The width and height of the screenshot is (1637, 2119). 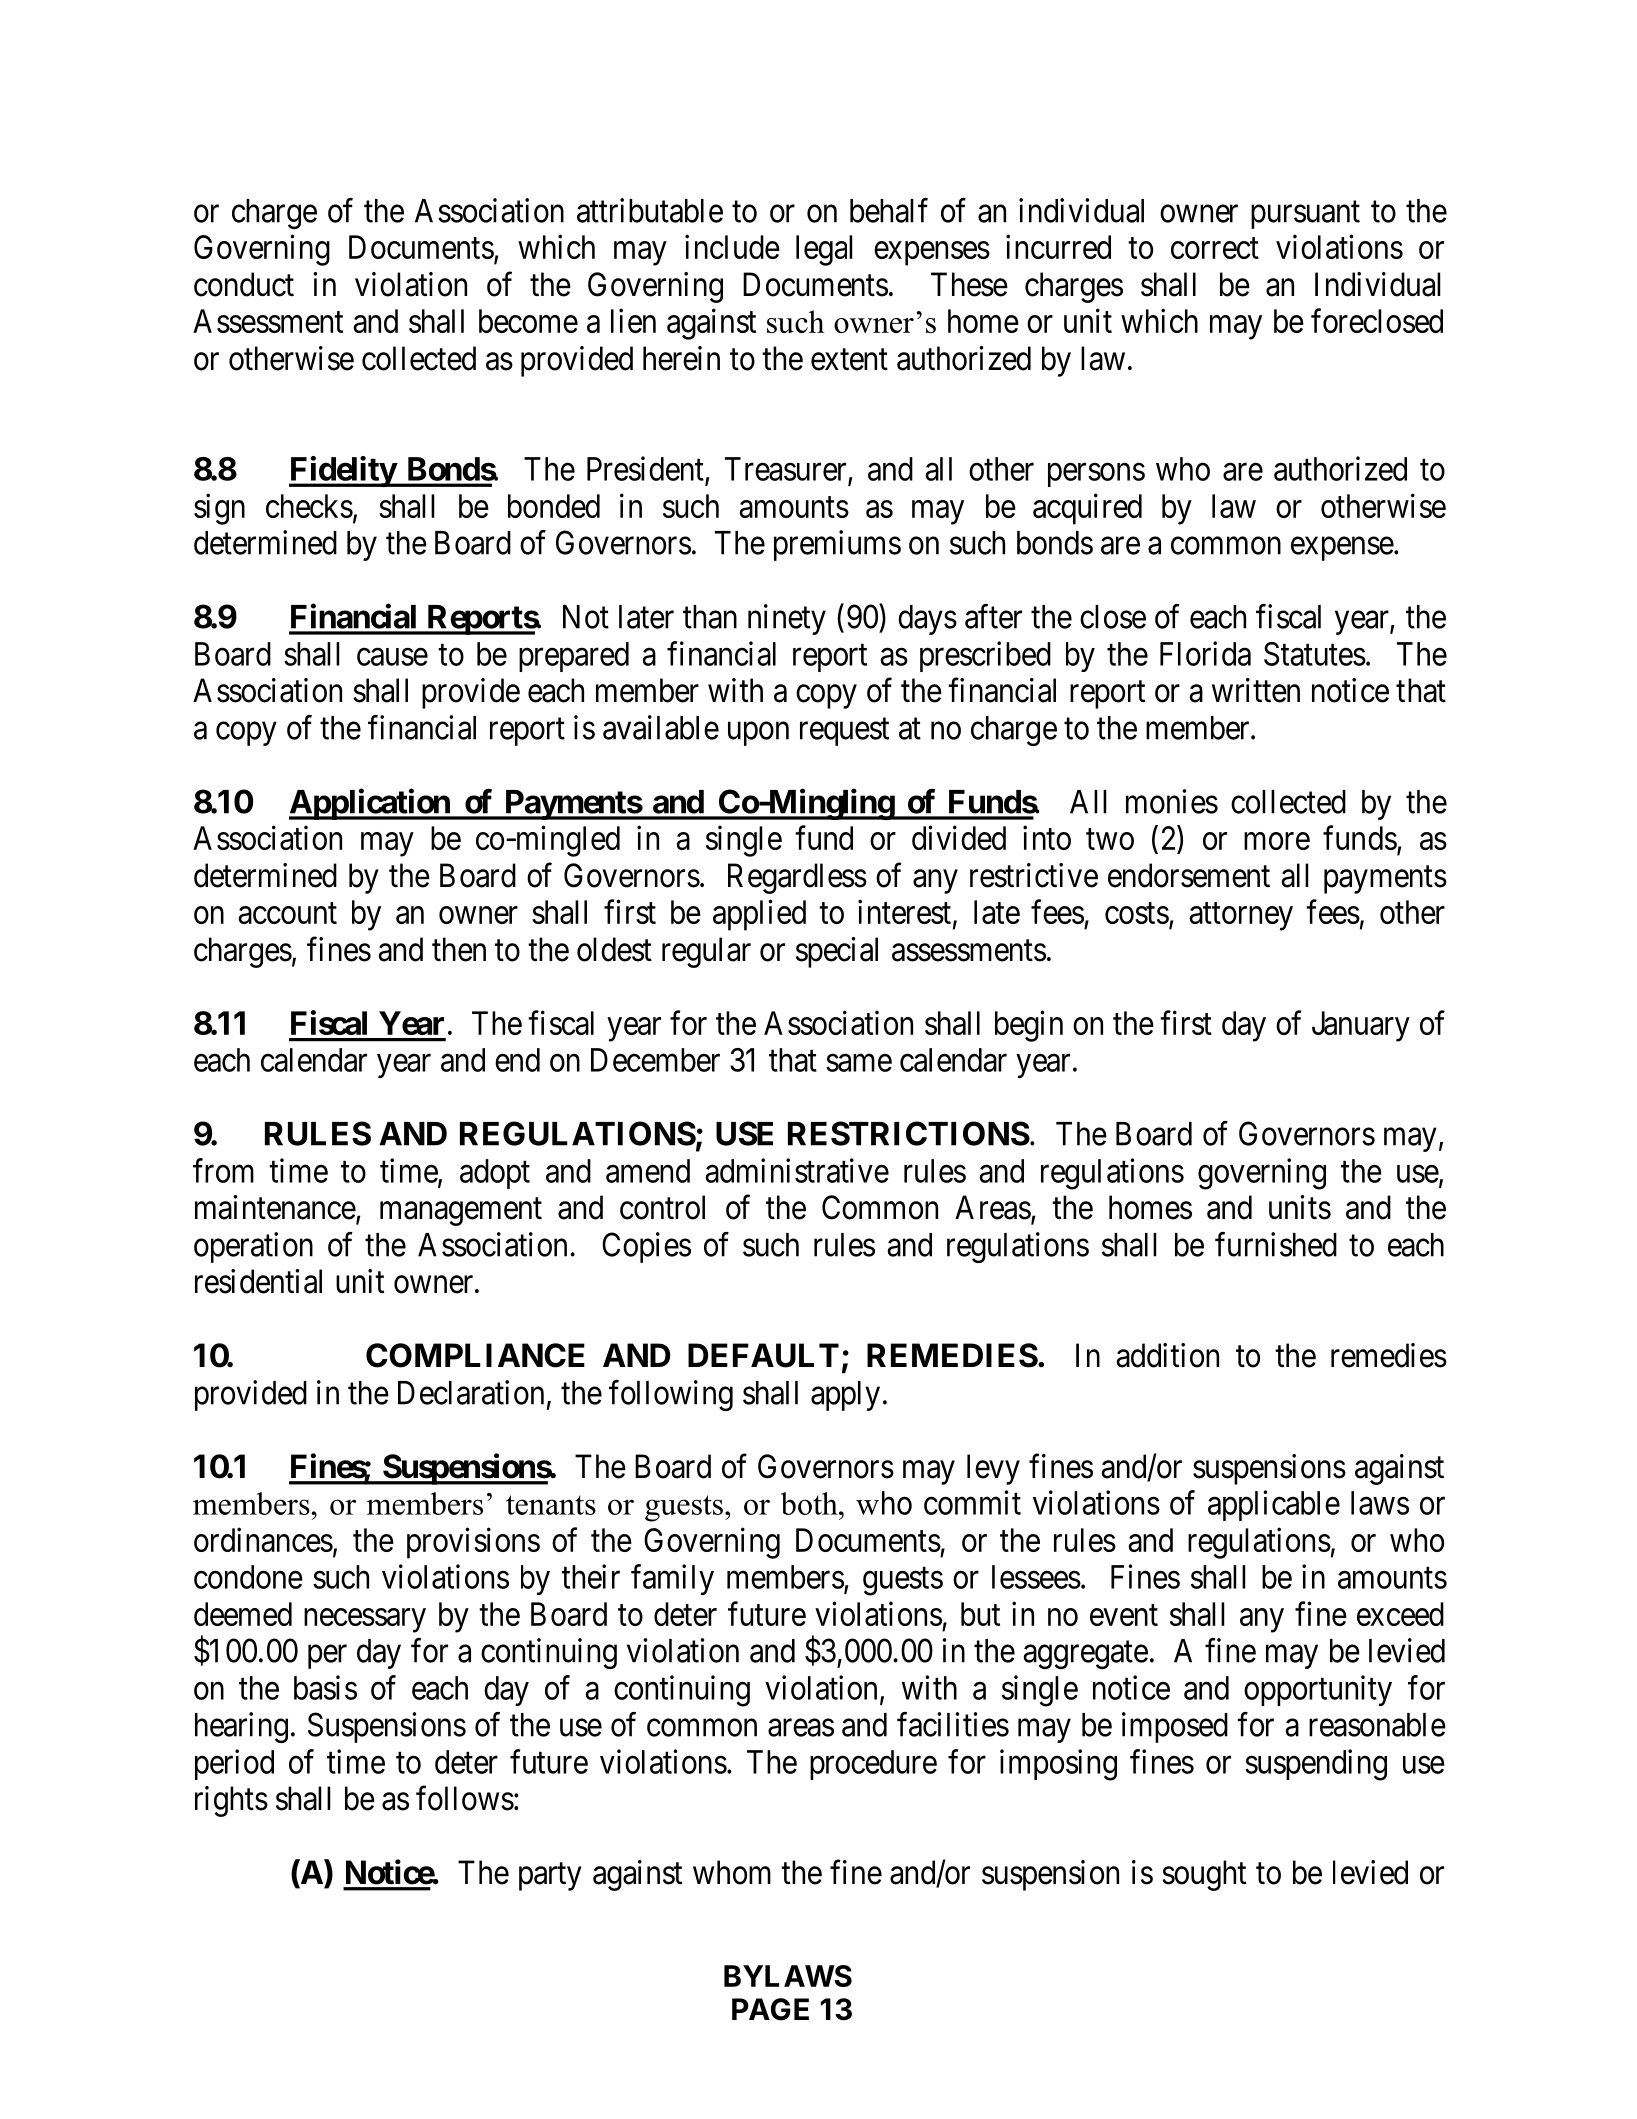 What do you see at coordinates (309, 506) in the screenshot?
I see `checks` at bounding box center [309, 506].
